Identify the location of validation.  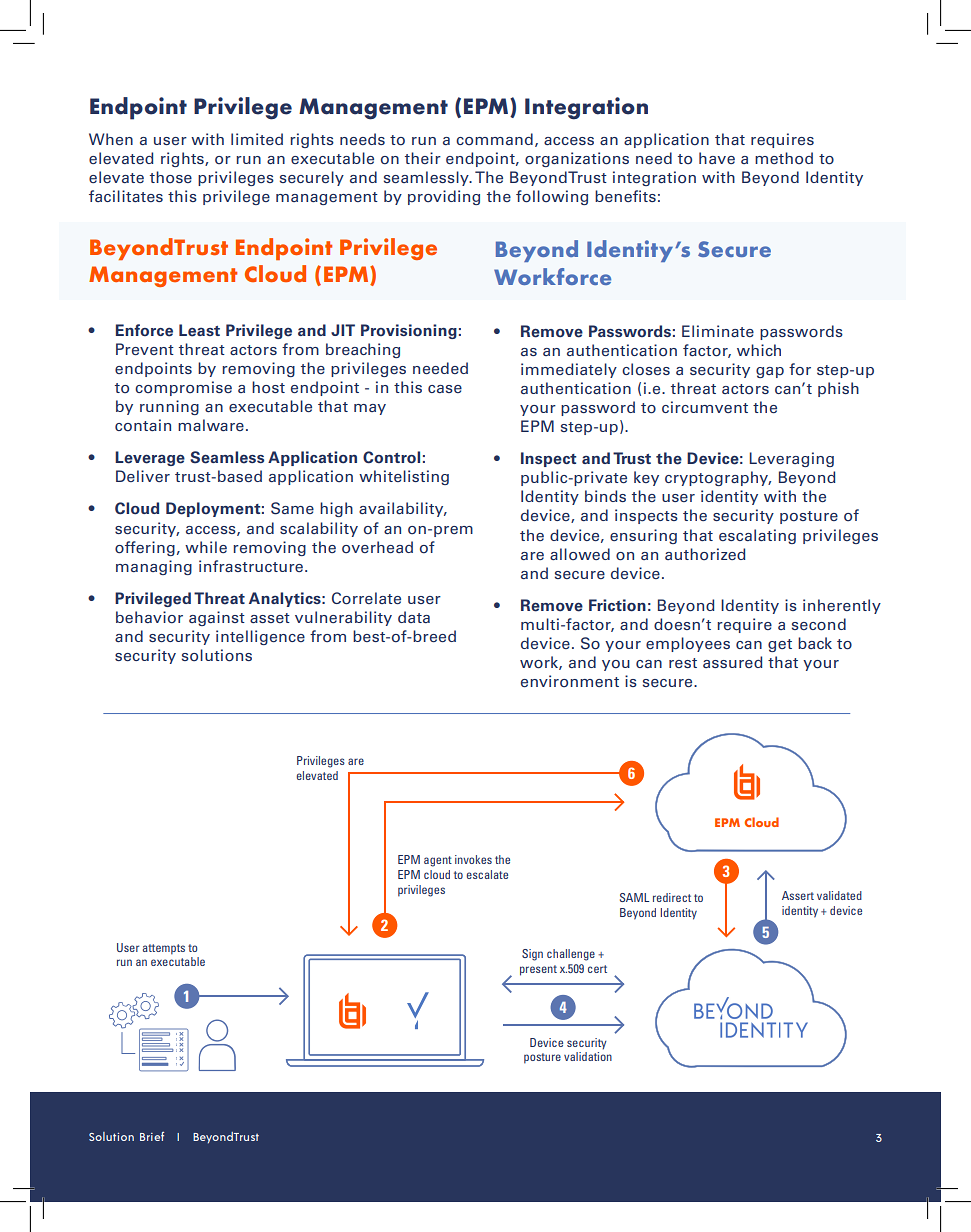
(588, 1056).
